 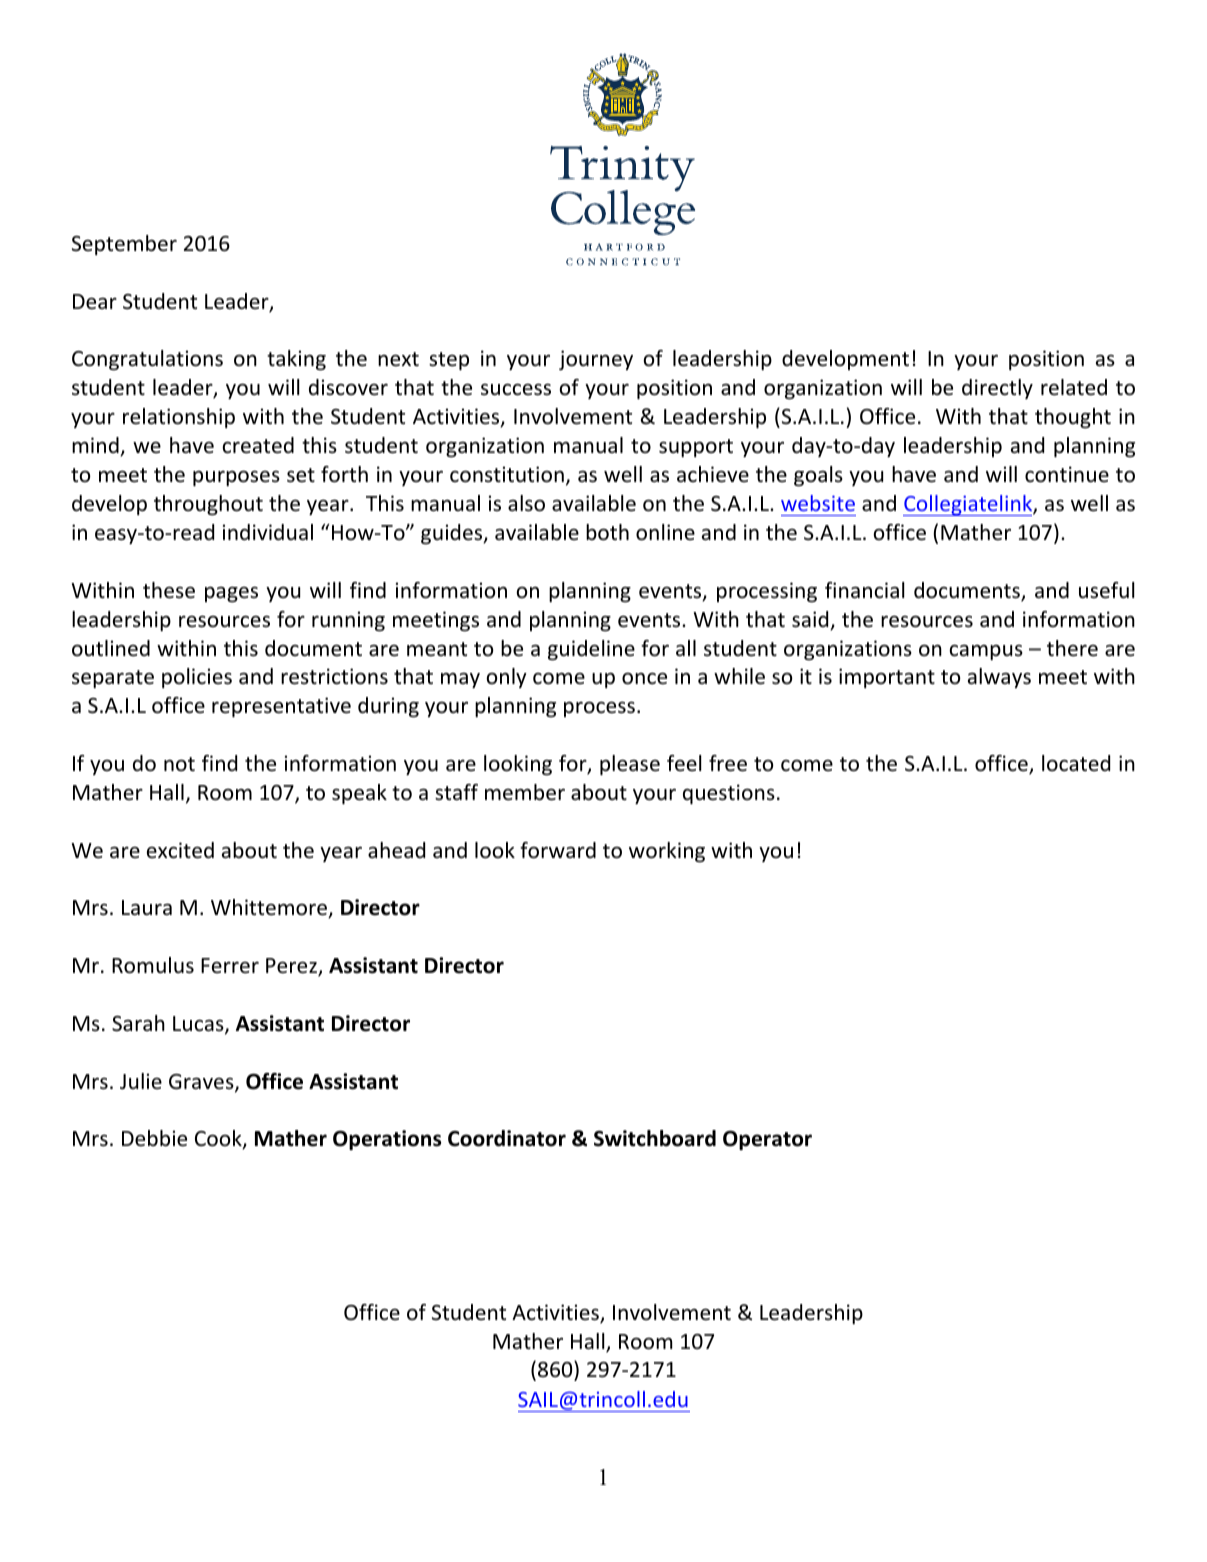 I want to click on policies, so click(x=197, y=678).
